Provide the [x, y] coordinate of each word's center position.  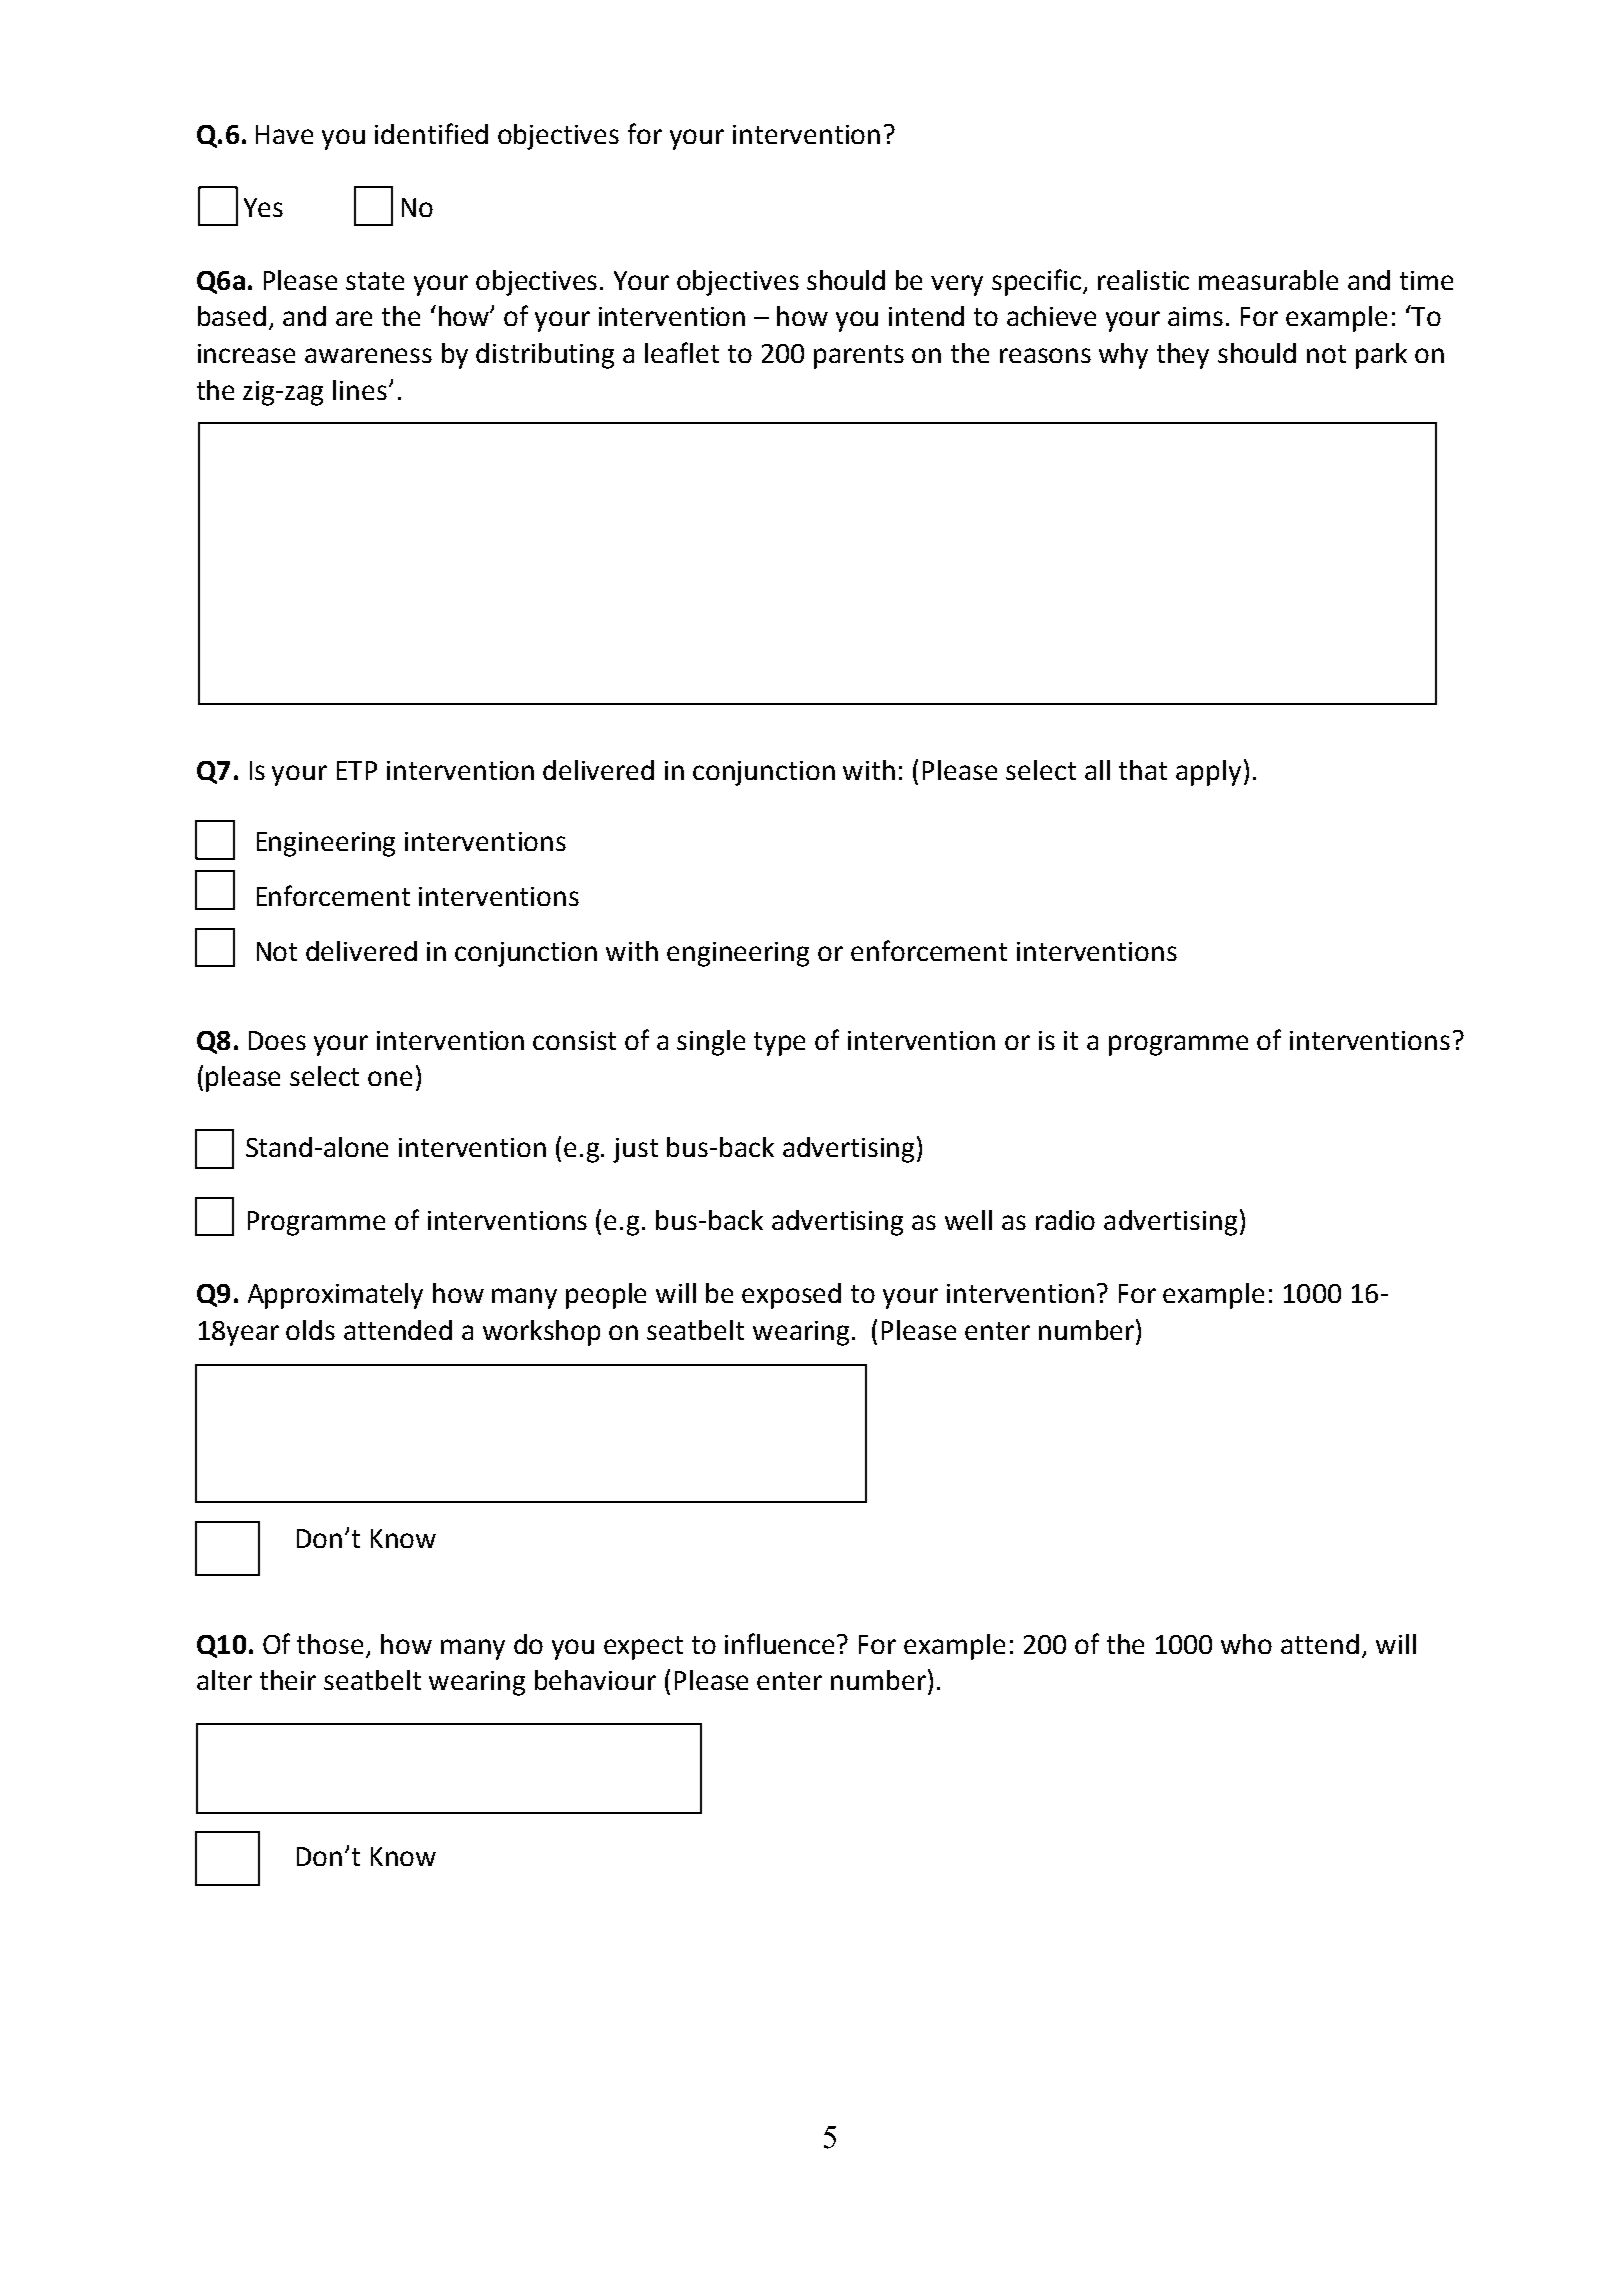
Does [277, 1040]
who [1246, 1644]
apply [1208, 773]
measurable [1268, 280]
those [330, 1644]
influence [781, 1643]
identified [431, 133]
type [779, 1044]
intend [926, 316]
